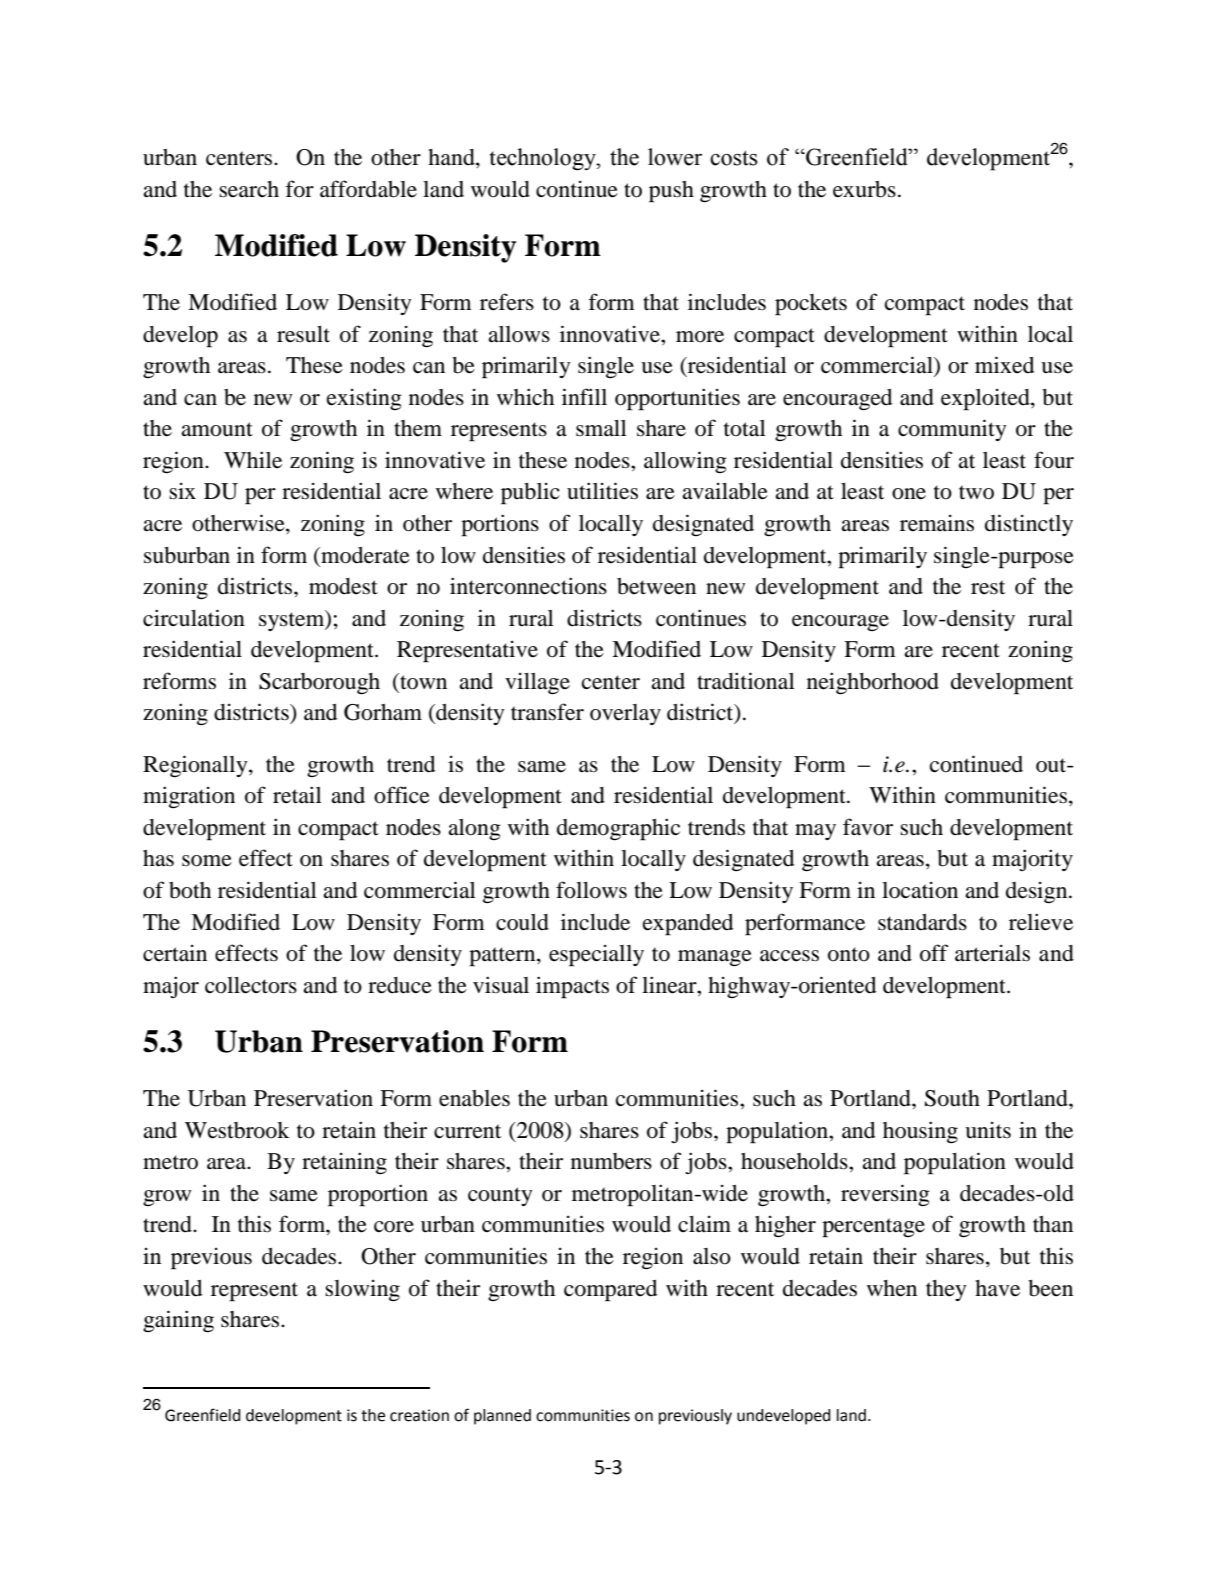 The image size is (1217, 1575). Describe the element at coordinates (618, 829) in the screenshot. I see `demographic` at that location.
